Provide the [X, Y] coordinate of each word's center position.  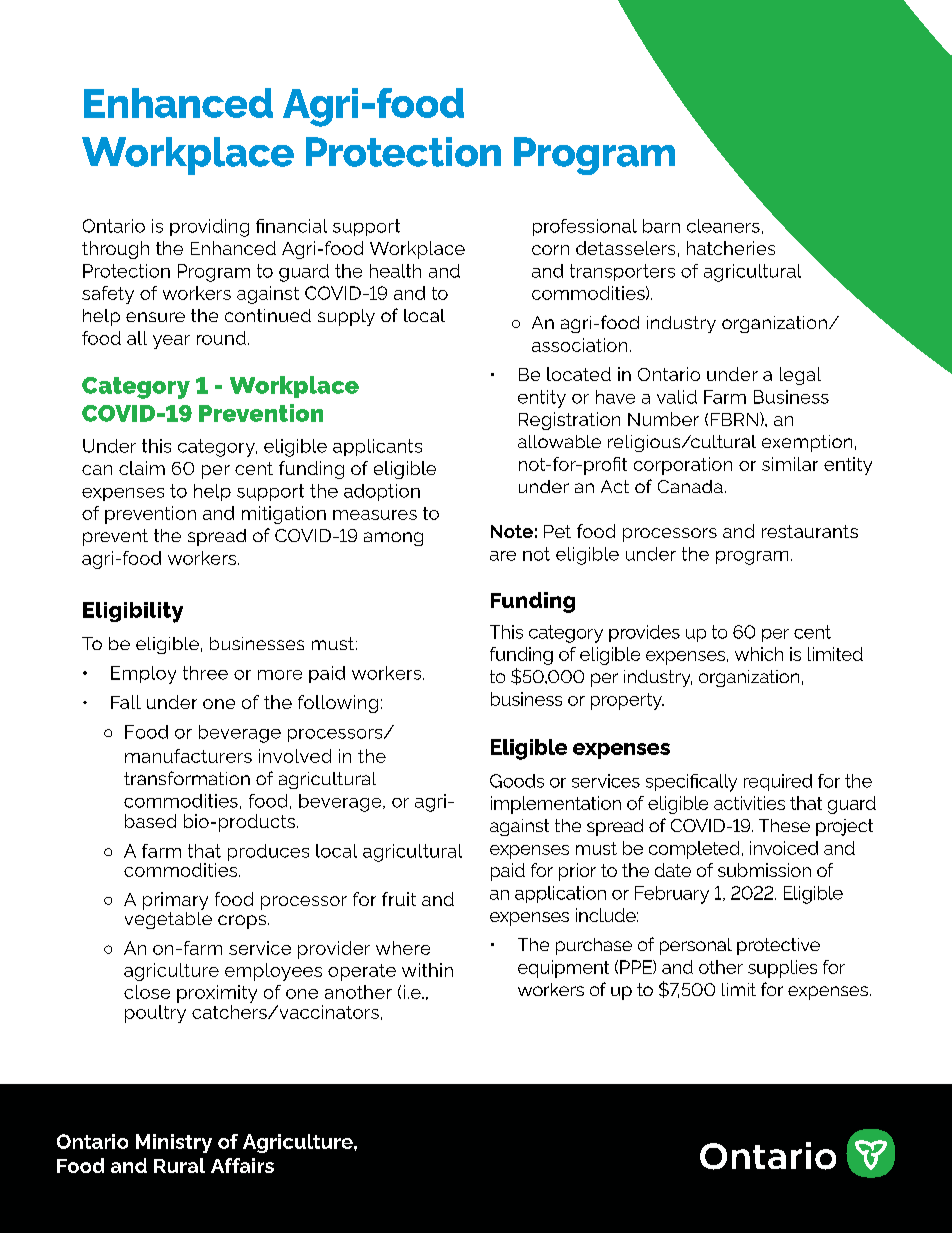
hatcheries [731, 248]
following [338, 704]
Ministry [174, 1143]
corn [550, 250]
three [205, 673]
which [759, 654]
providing [209, 228]
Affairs [242, 1165]
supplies [782, 969]
